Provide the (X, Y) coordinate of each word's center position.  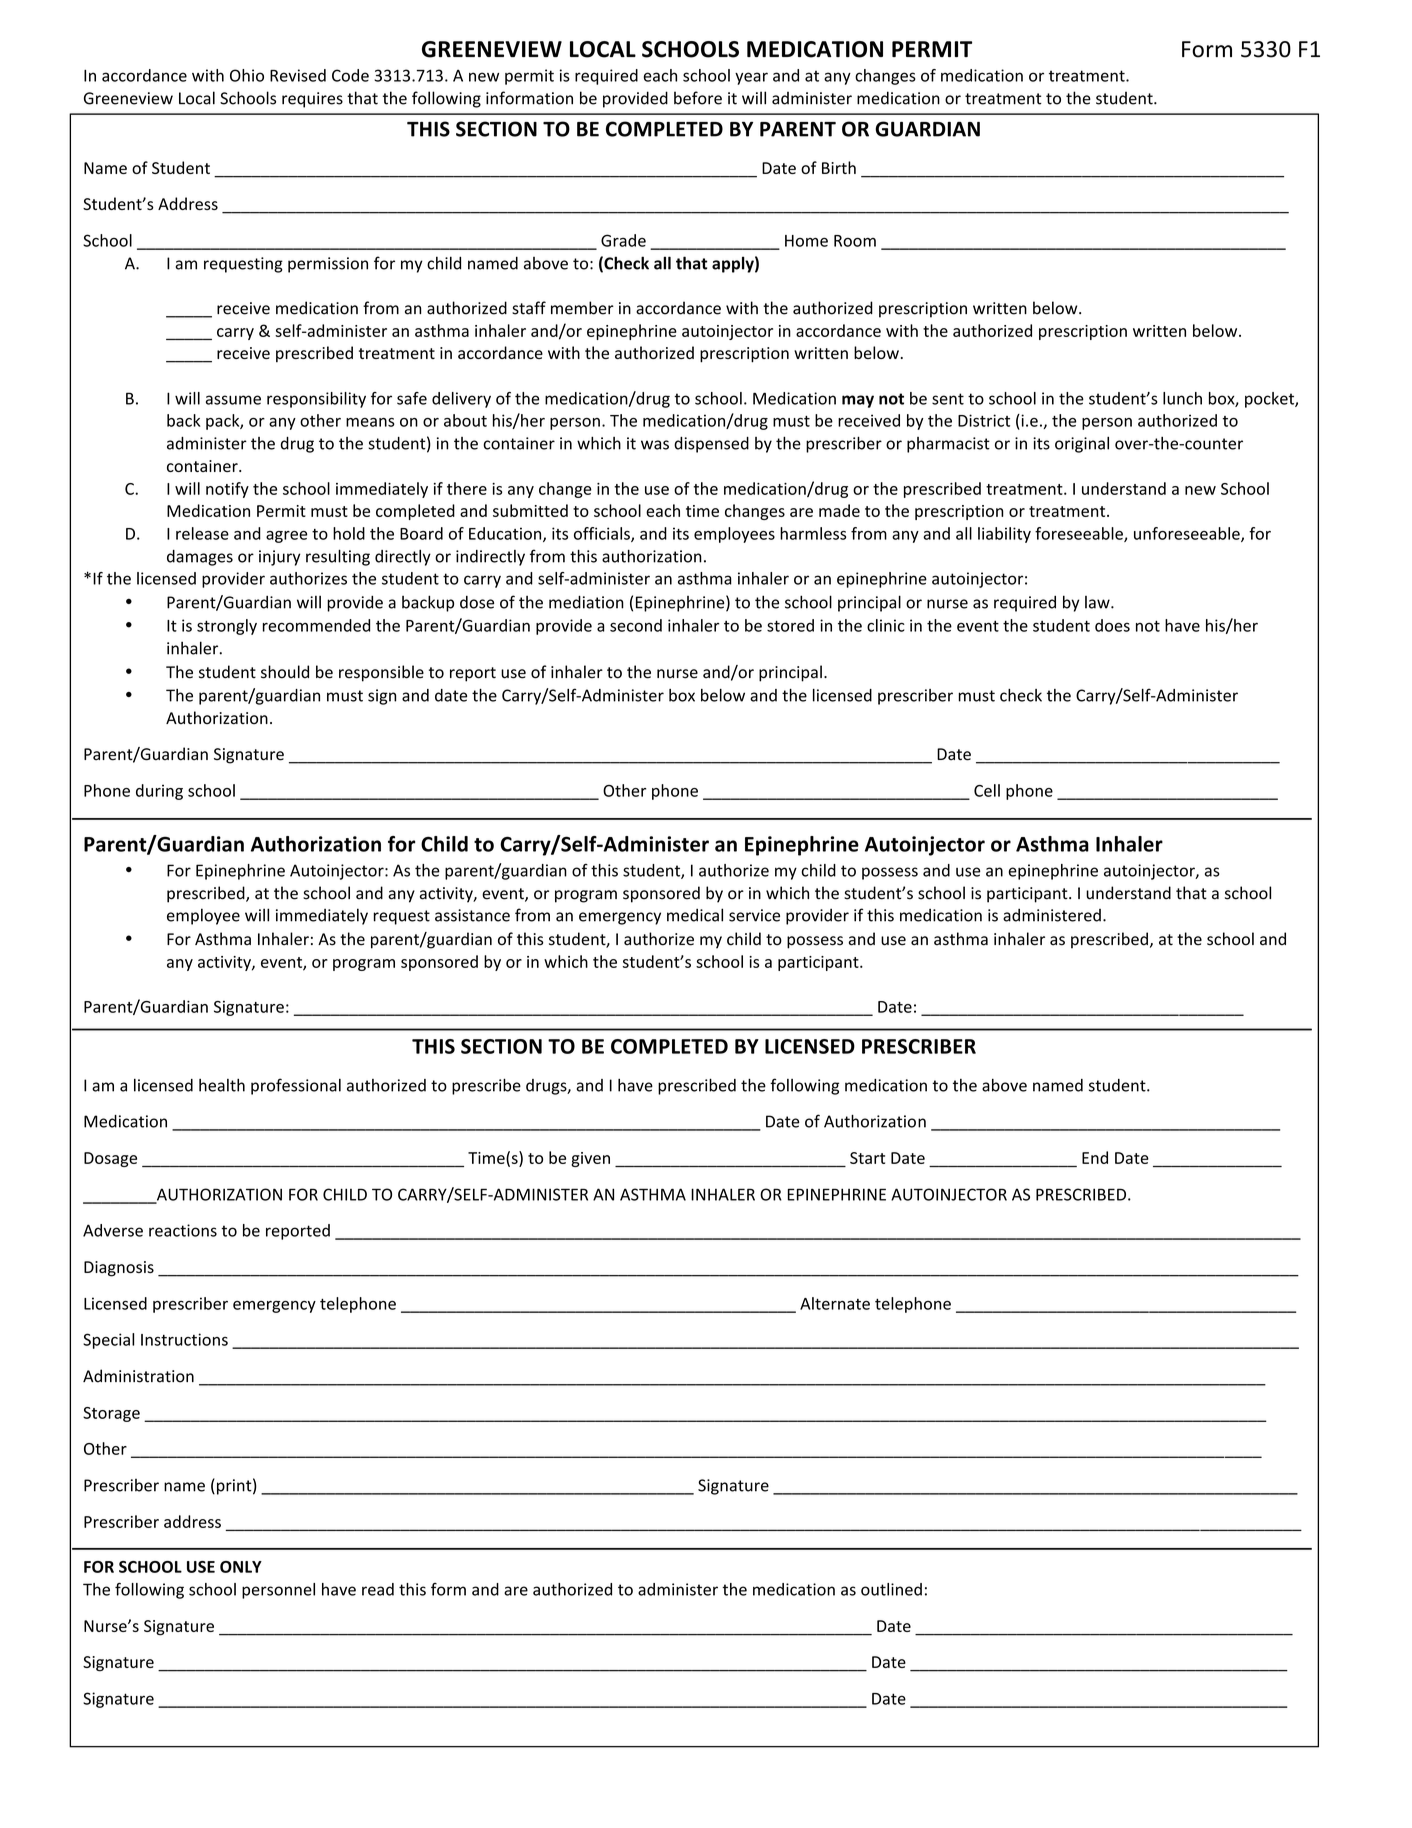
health (222, 1085)
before (698, 98)
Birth (839, 167)
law (1098, 602)
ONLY (241, 1567)
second (636, 625)
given (590, 1159)
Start (867, 1158)
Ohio (247, 75)
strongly (227, 627)
